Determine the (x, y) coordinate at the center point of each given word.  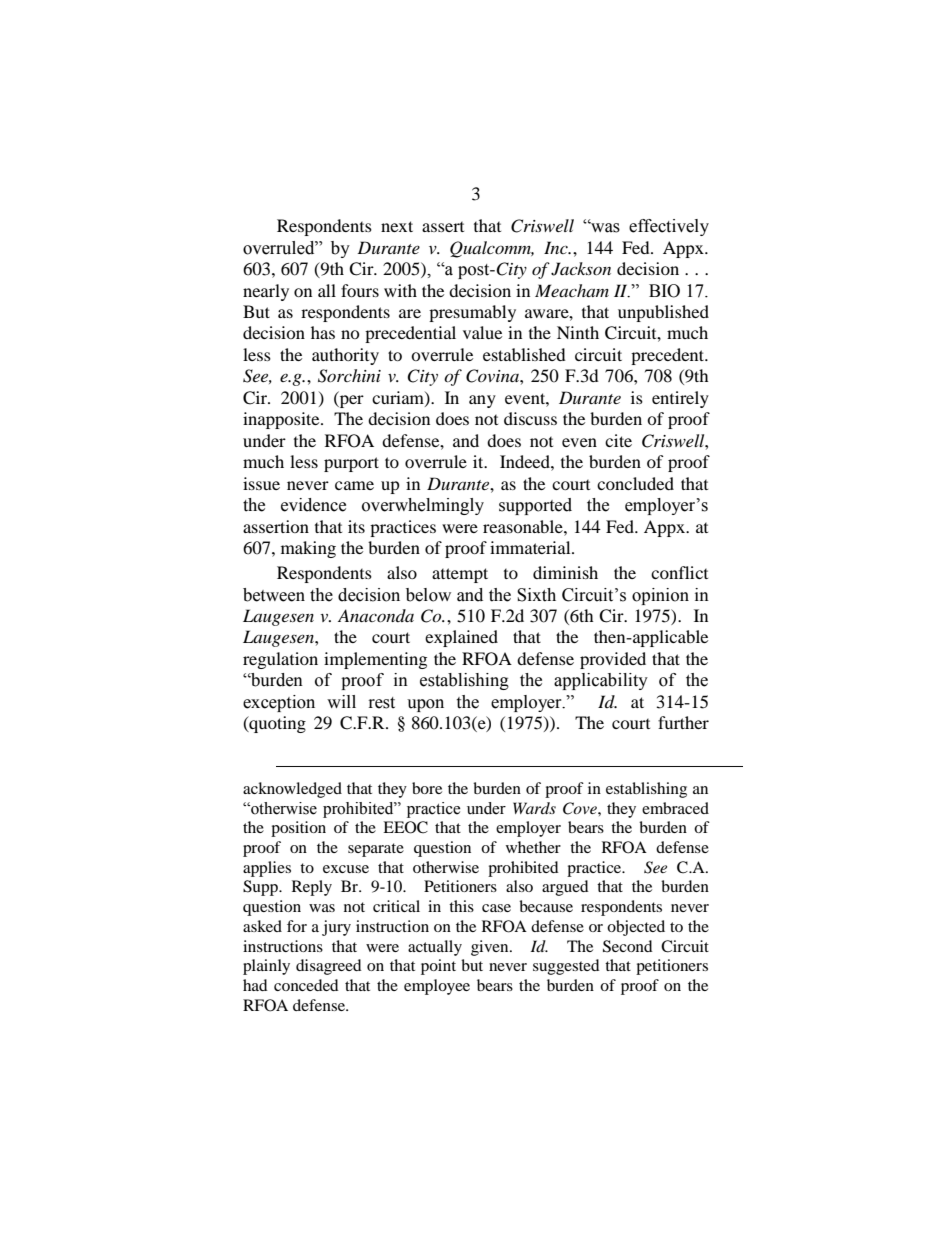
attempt (460, 575)
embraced (675, 808)
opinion (660, 596)
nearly (266, 292)
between (274, 595)
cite (618, 440)
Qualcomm (492, 249)
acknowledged (292, 790)
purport (351, 464)
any (482, 401)
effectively (669, 227)
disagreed (329, 967)
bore (427, 788)
